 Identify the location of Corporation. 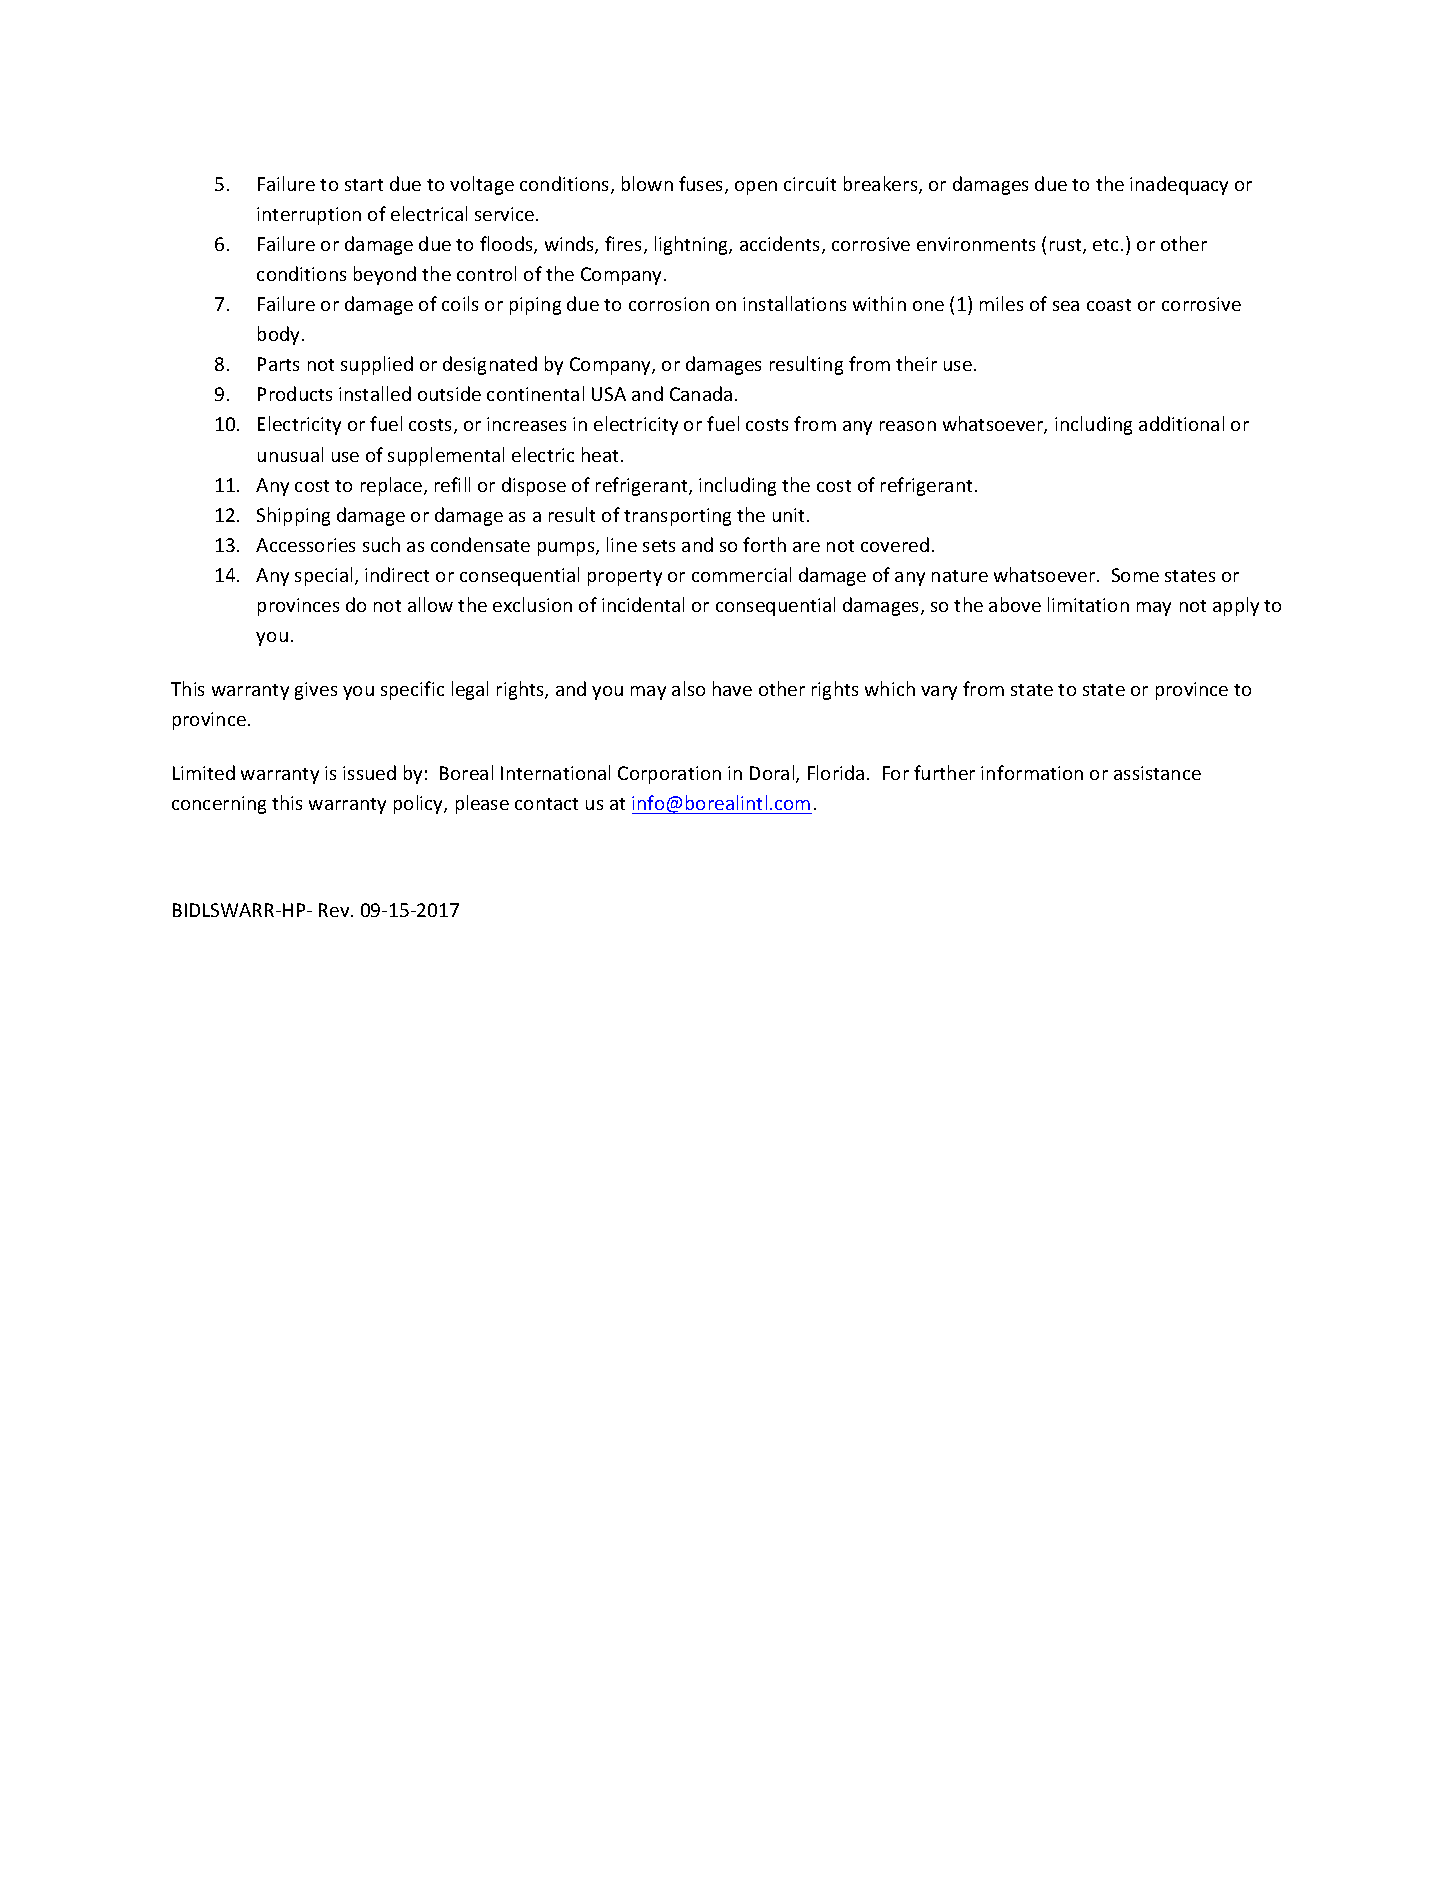
(669, 775).
